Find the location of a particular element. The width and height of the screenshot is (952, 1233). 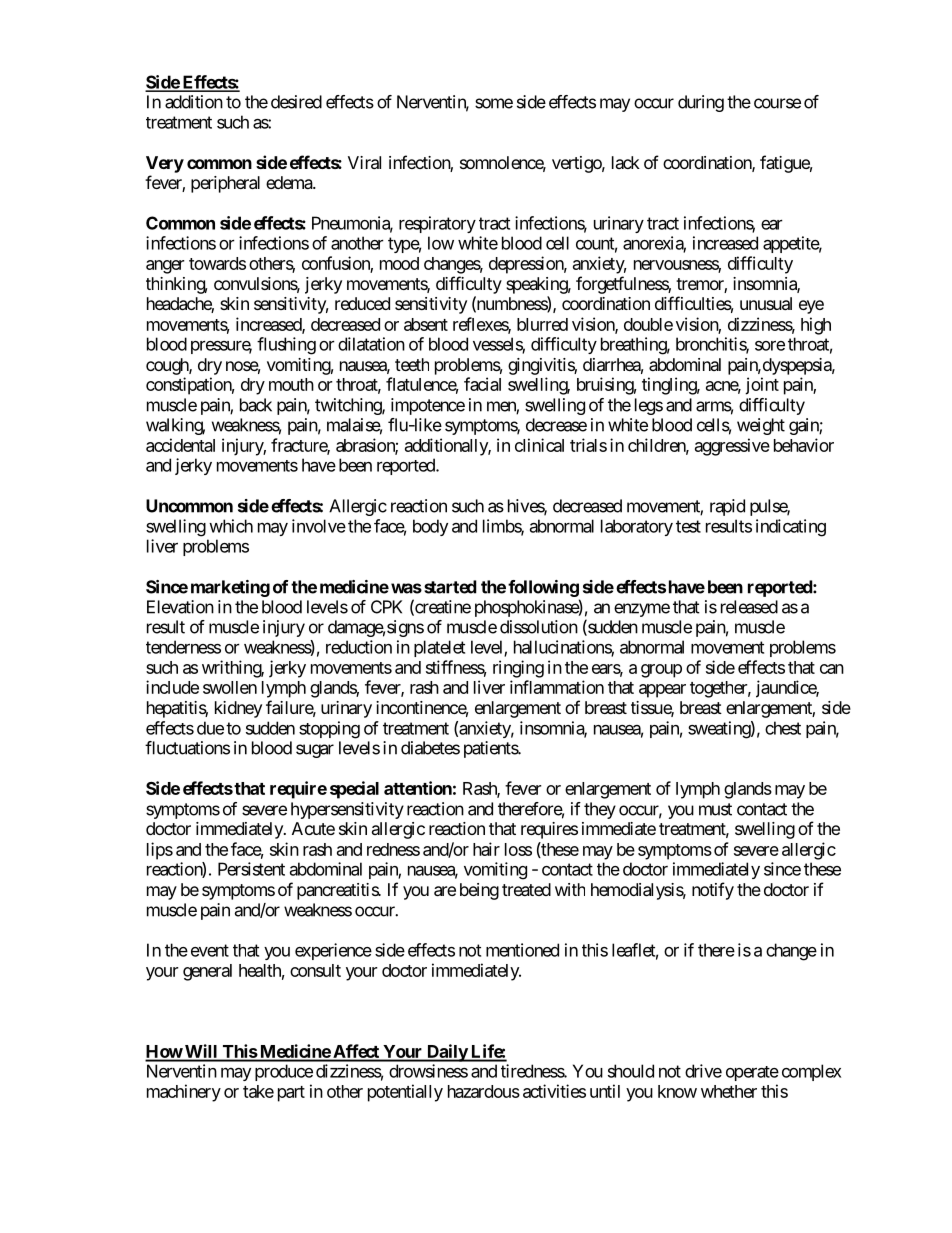

lack is located at coordinates (626, 162).
